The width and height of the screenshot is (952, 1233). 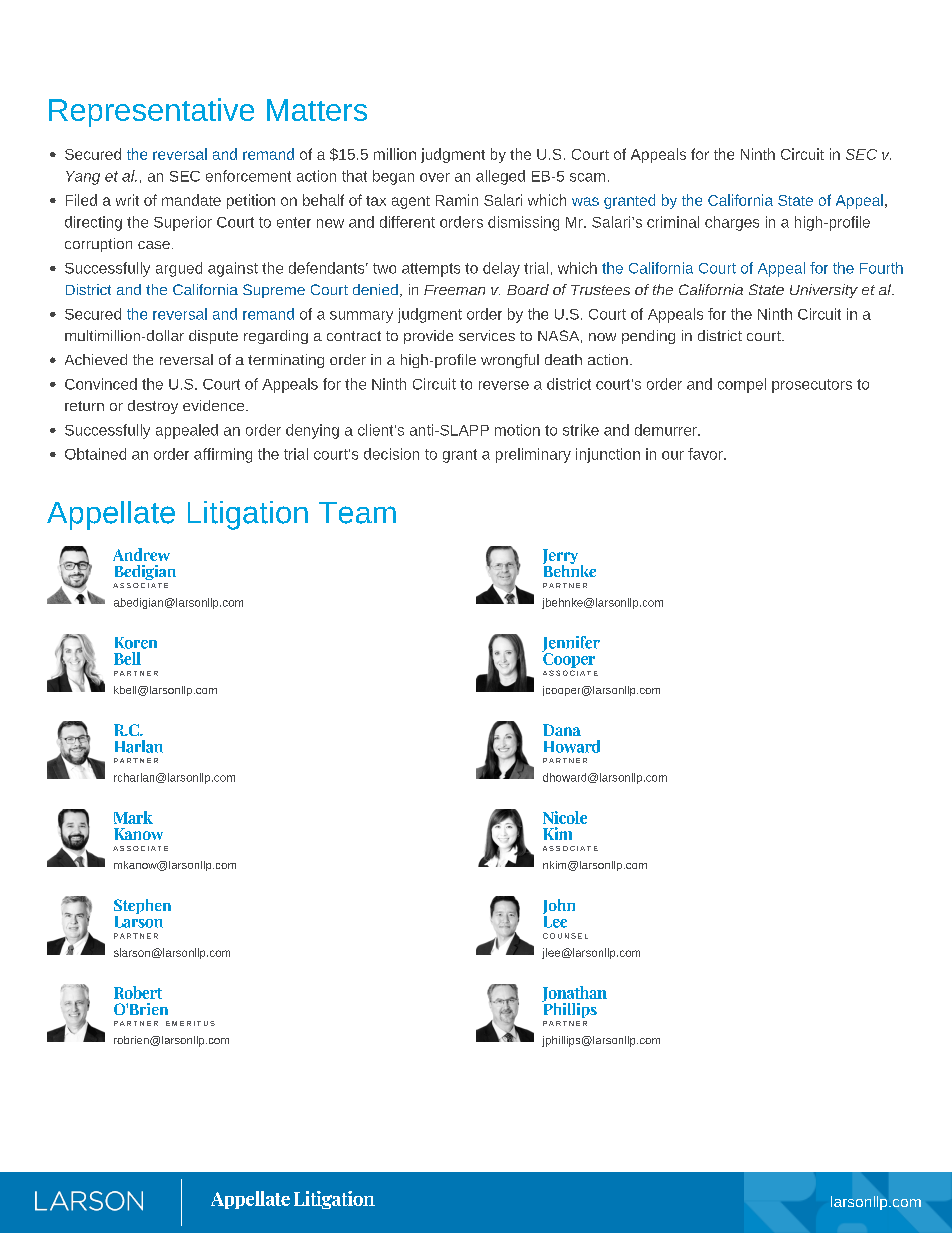 I want to click on Representative, so click(x=151, y=112).
